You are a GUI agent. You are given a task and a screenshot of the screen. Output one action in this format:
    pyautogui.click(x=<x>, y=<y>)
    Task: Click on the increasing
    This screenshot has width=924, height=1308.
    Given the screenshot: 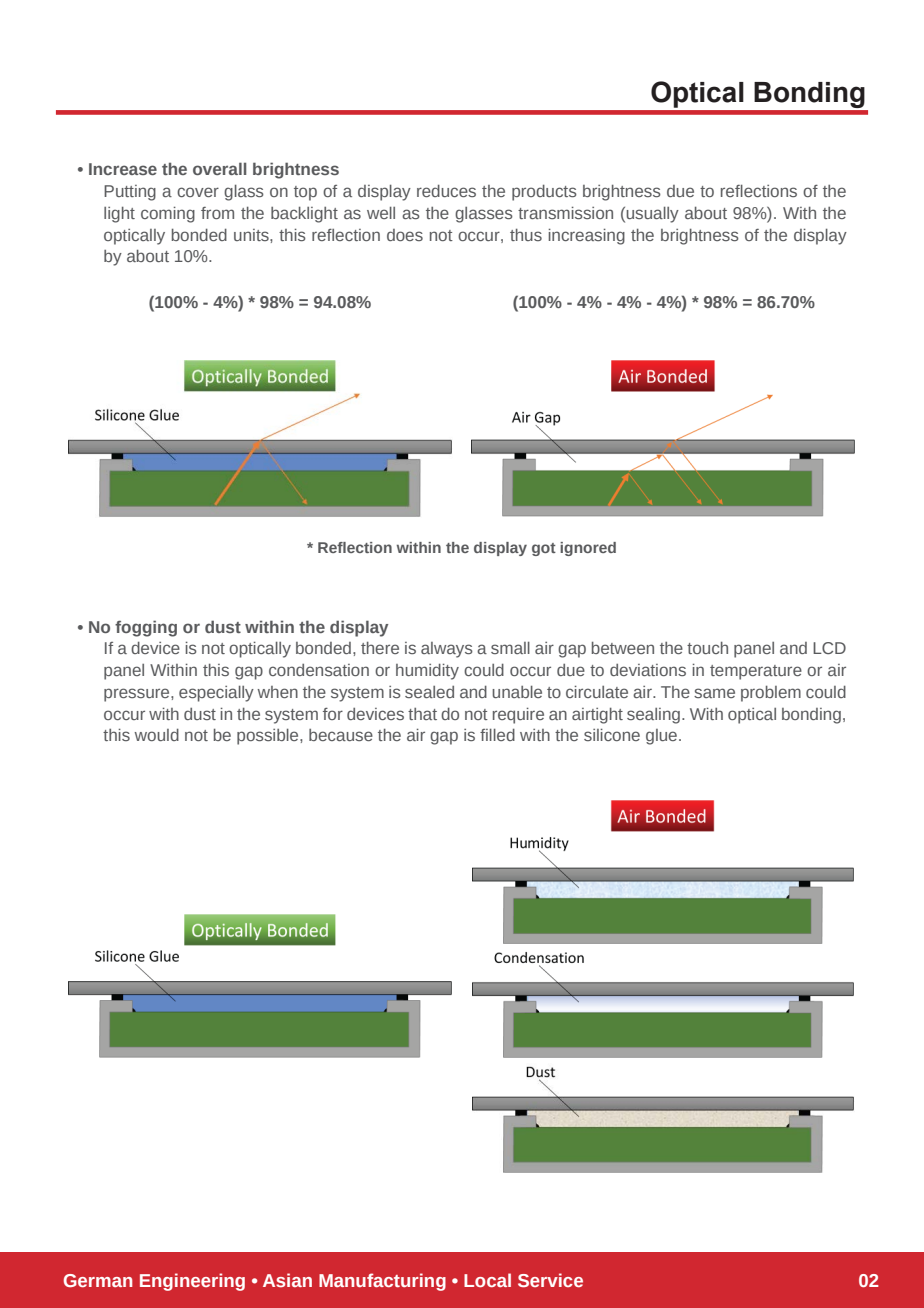 What is the action you would take?
    pyautogui.click(x=587, y=236)
